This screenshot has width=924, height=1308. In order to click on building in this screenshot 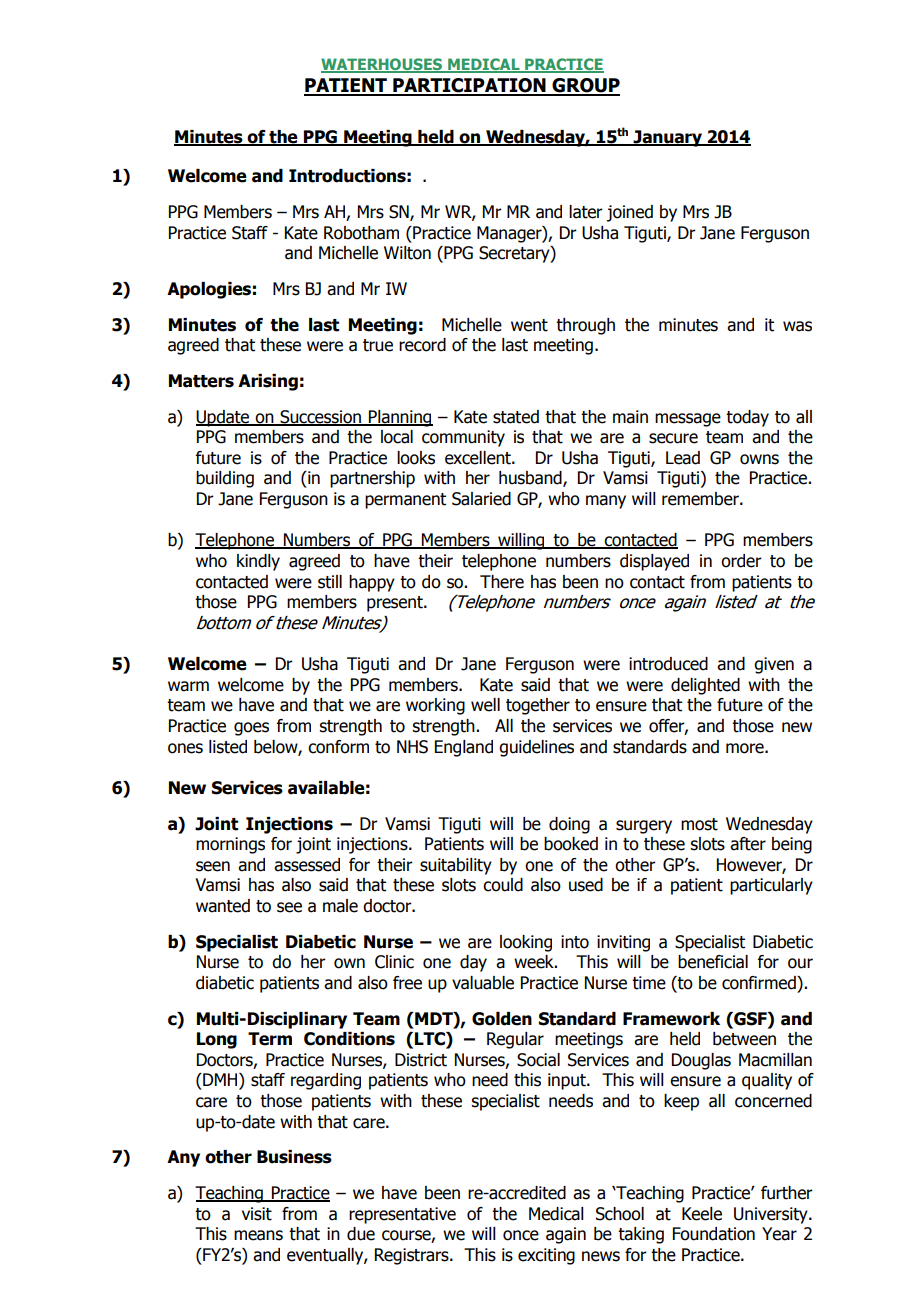, I will do `click(225, 479)`.
